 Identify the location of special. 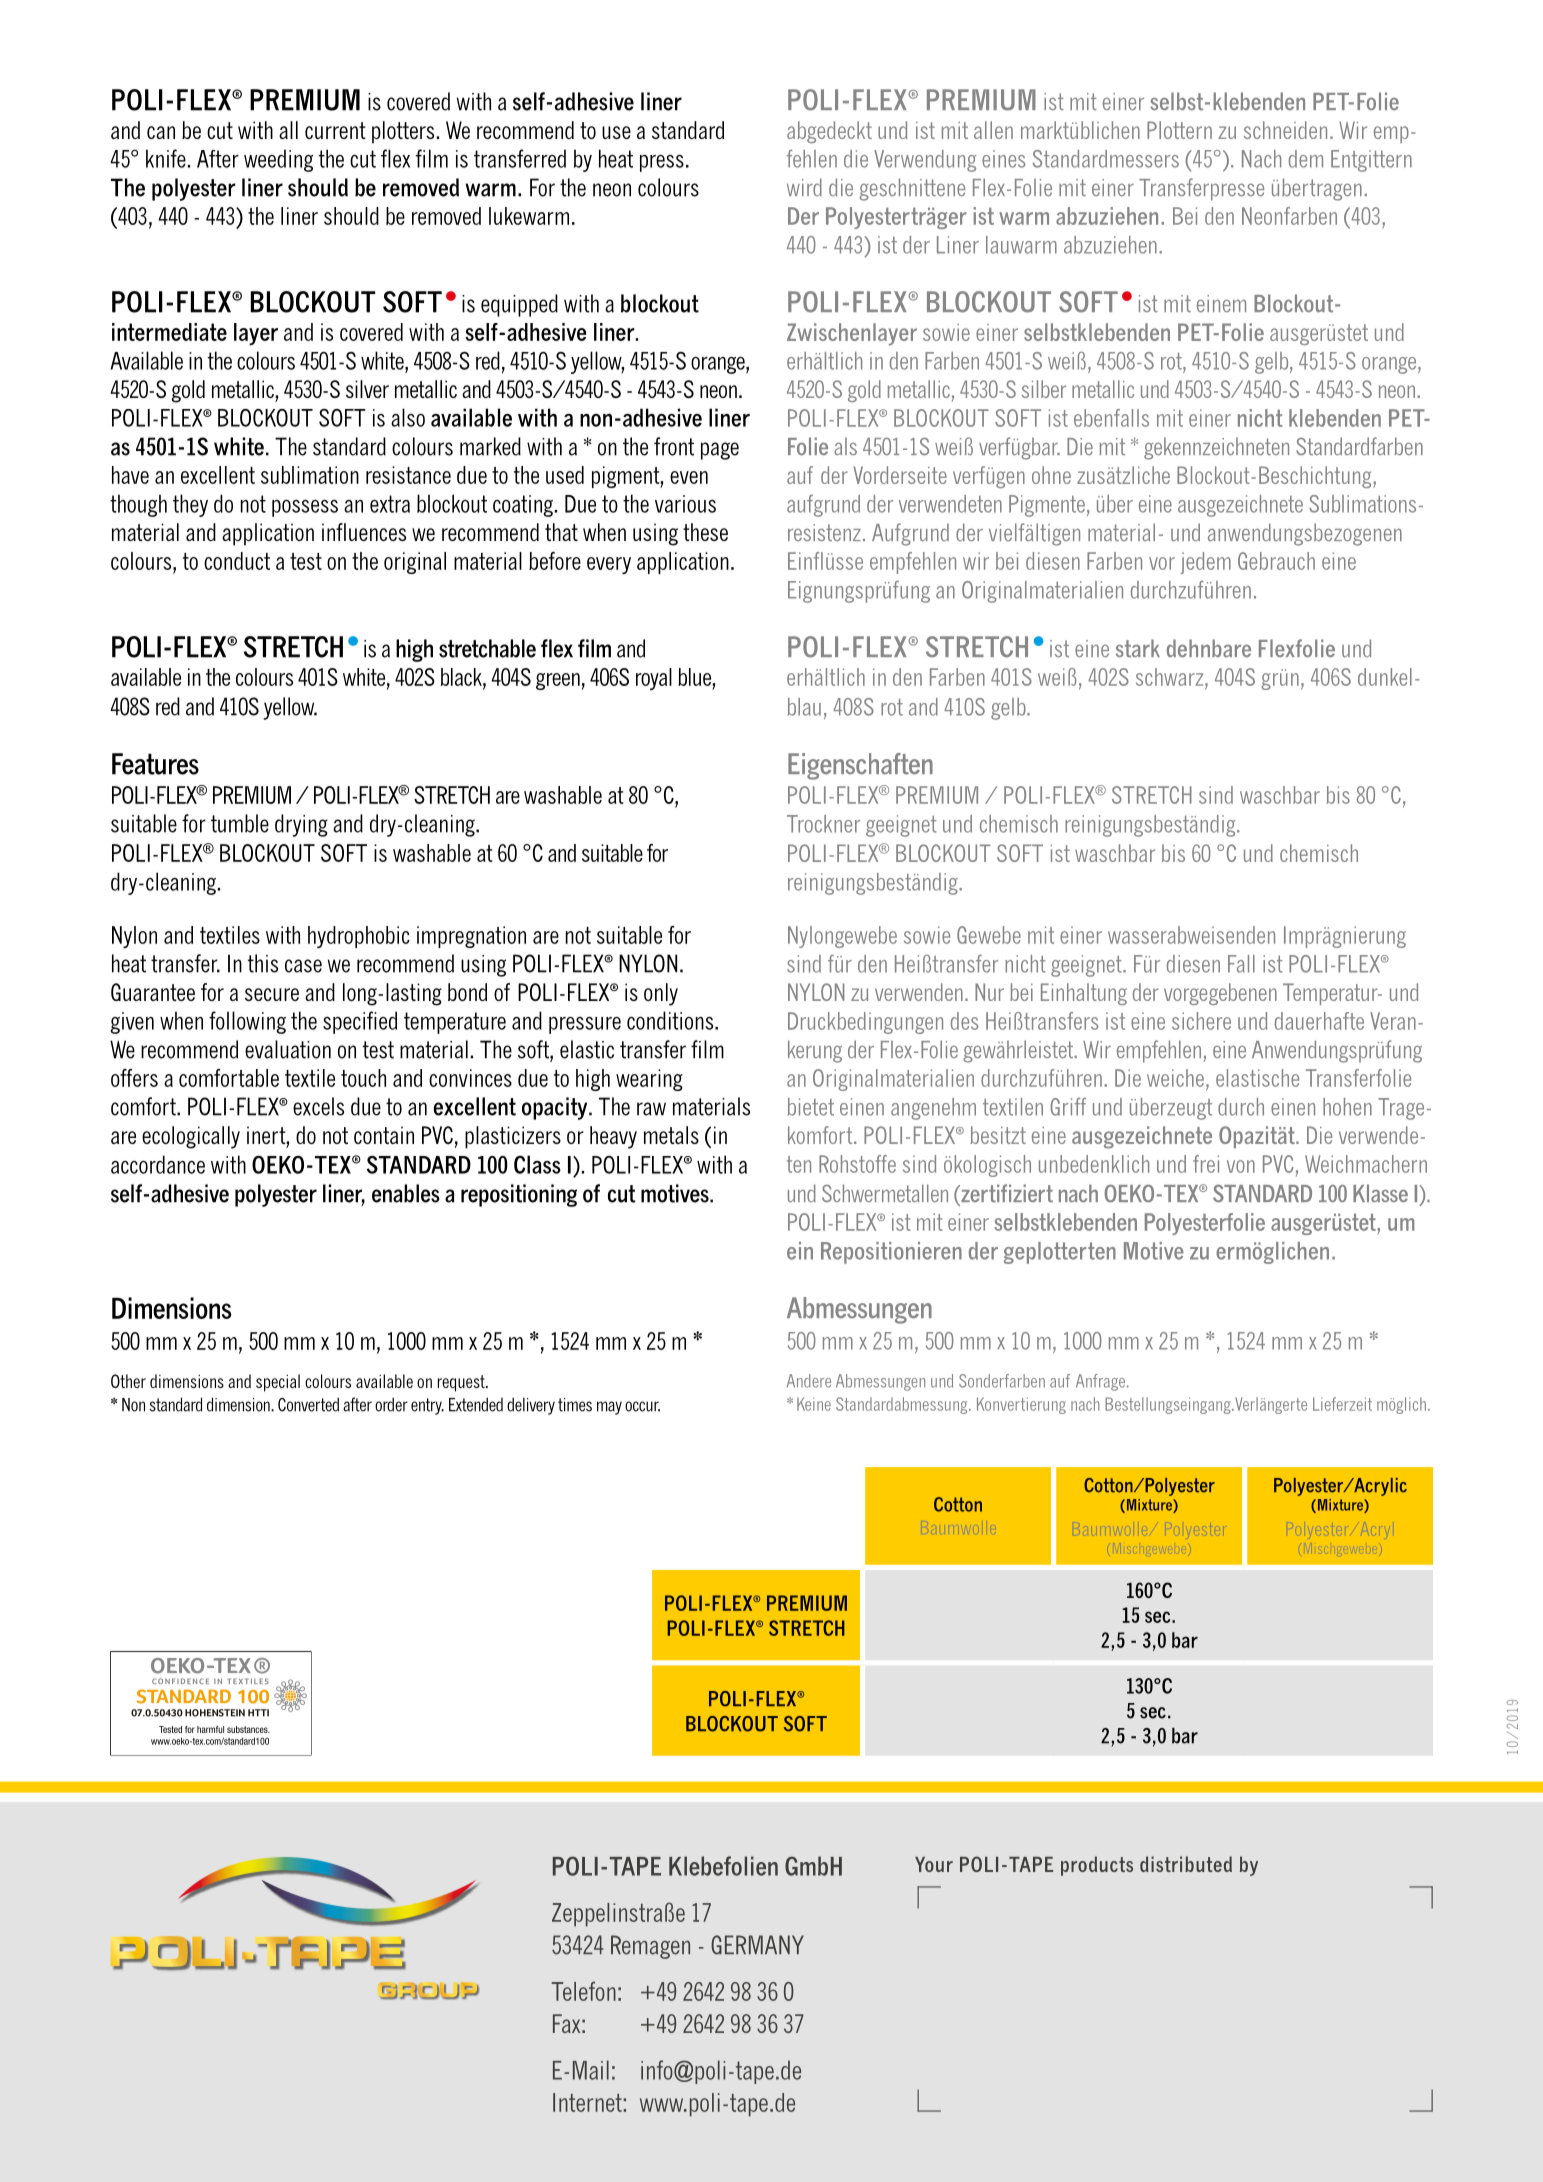
(278, 1383).
